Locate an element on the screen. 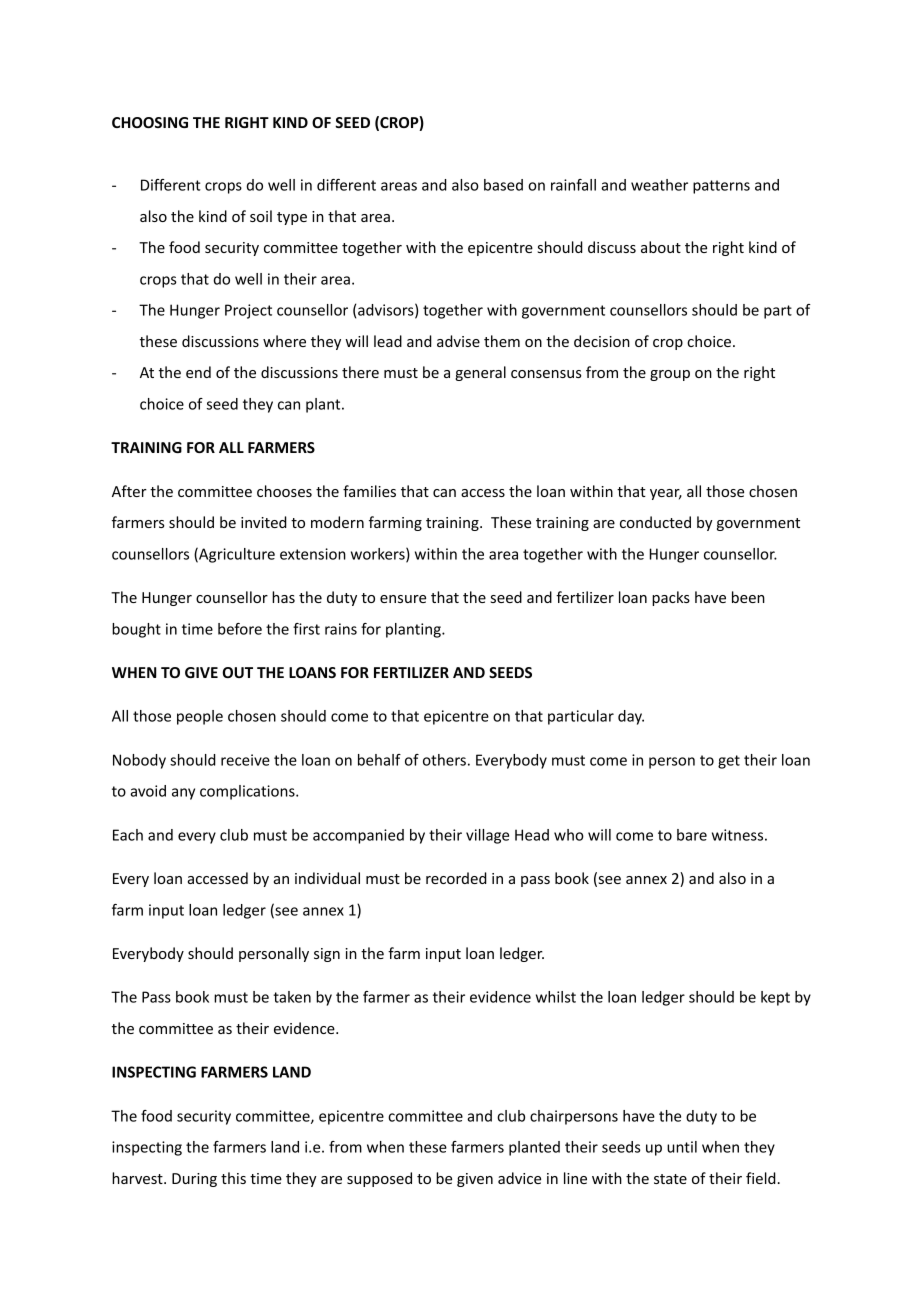 The image size is (924, 1307). until is located at coordinates (682, 1147).
